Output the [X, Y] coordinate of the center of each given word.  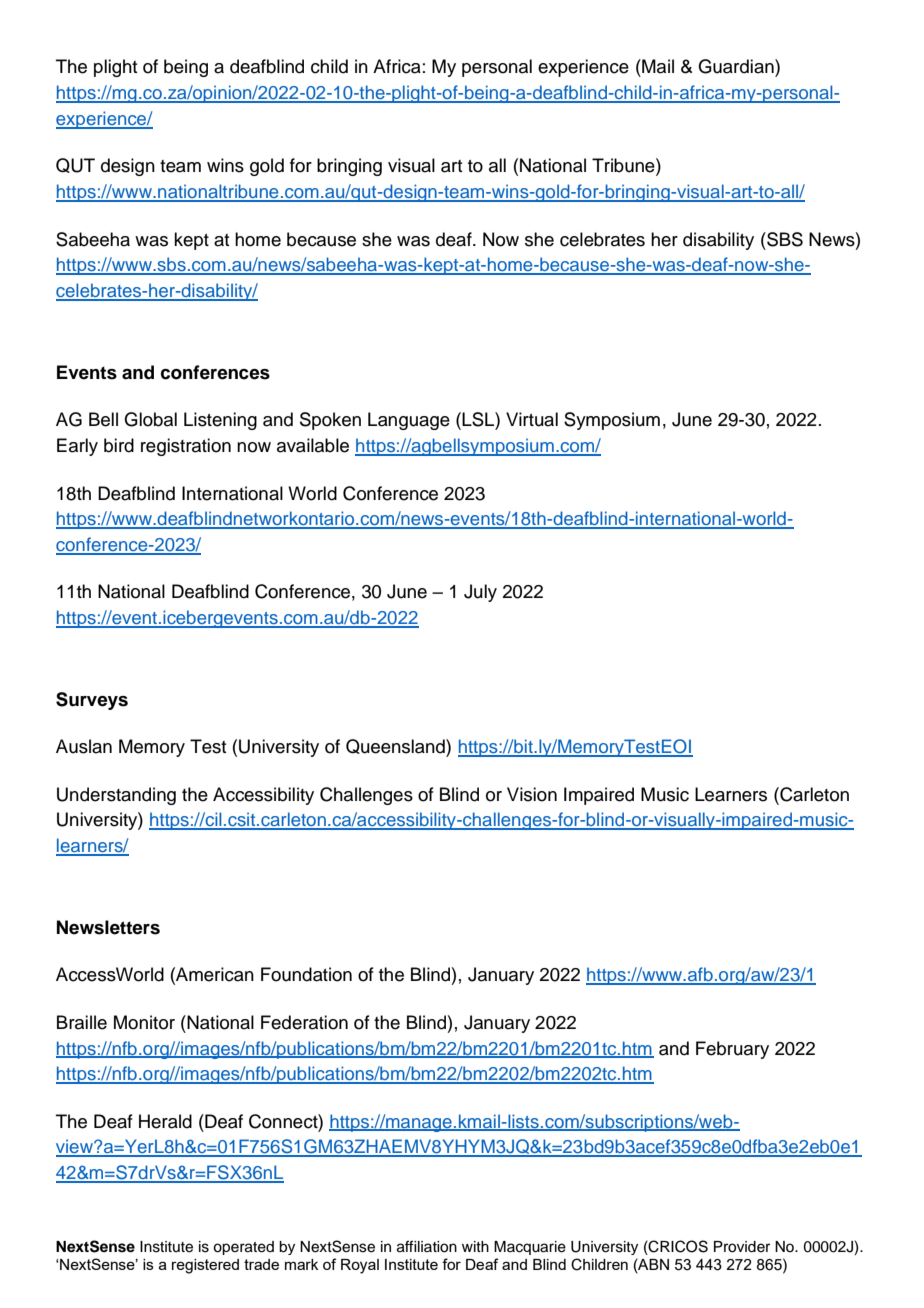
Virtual [532, 419]
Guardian [737, 66]
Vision [532, 794]
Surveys [92, 701]
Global [150, 419]
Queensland [396, 748]
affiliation [427, 1246]
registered [205, 1266]
